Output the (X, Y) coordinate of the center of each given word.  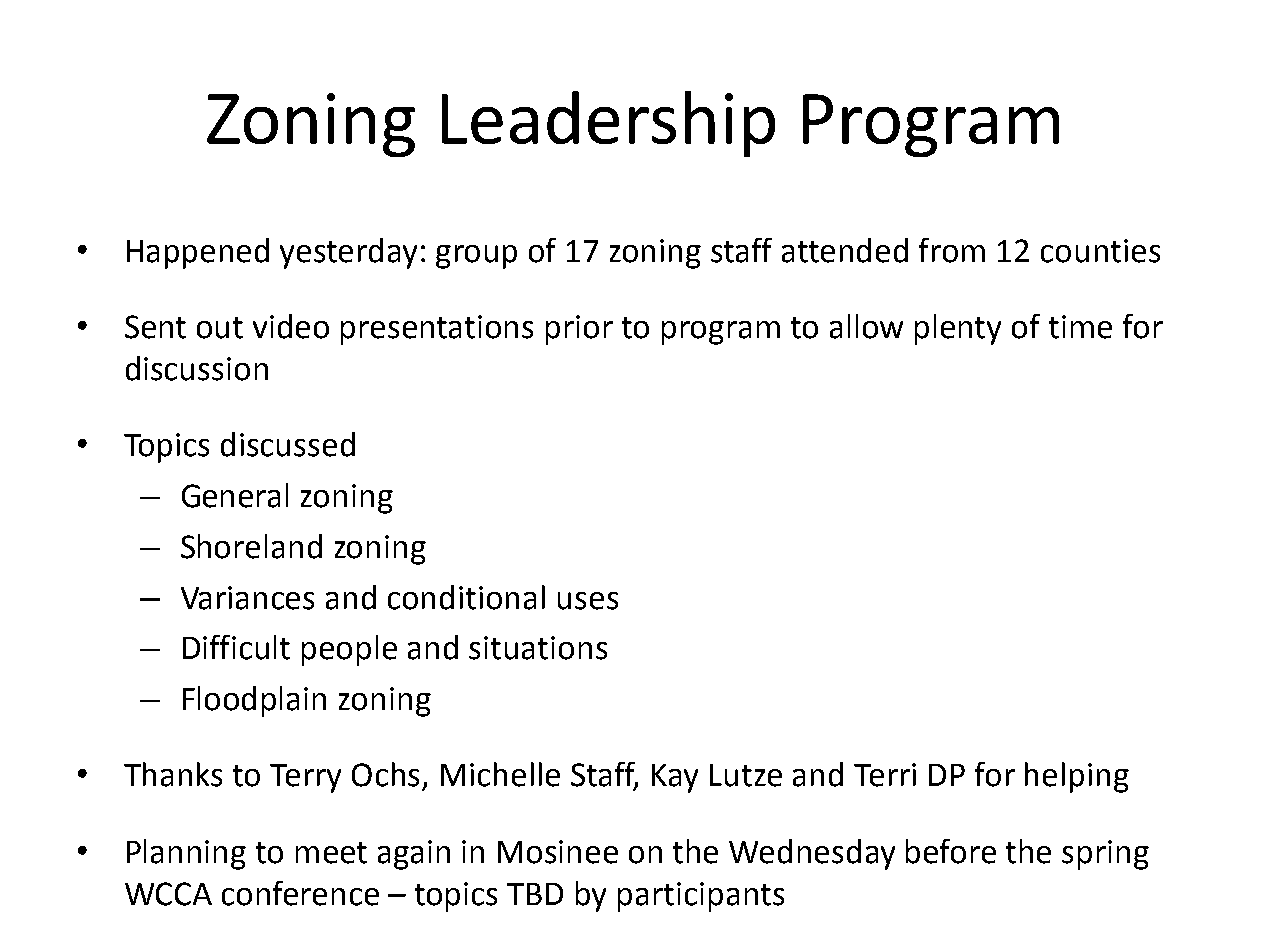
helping (1077, 777)
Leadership (608, 124)
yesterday (348, 253)
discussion (197, 368)
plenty (958, 329)
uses (588, 601)
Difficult (236, 647)
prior (579, 330)
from (952, 250)
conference (300, 893)
